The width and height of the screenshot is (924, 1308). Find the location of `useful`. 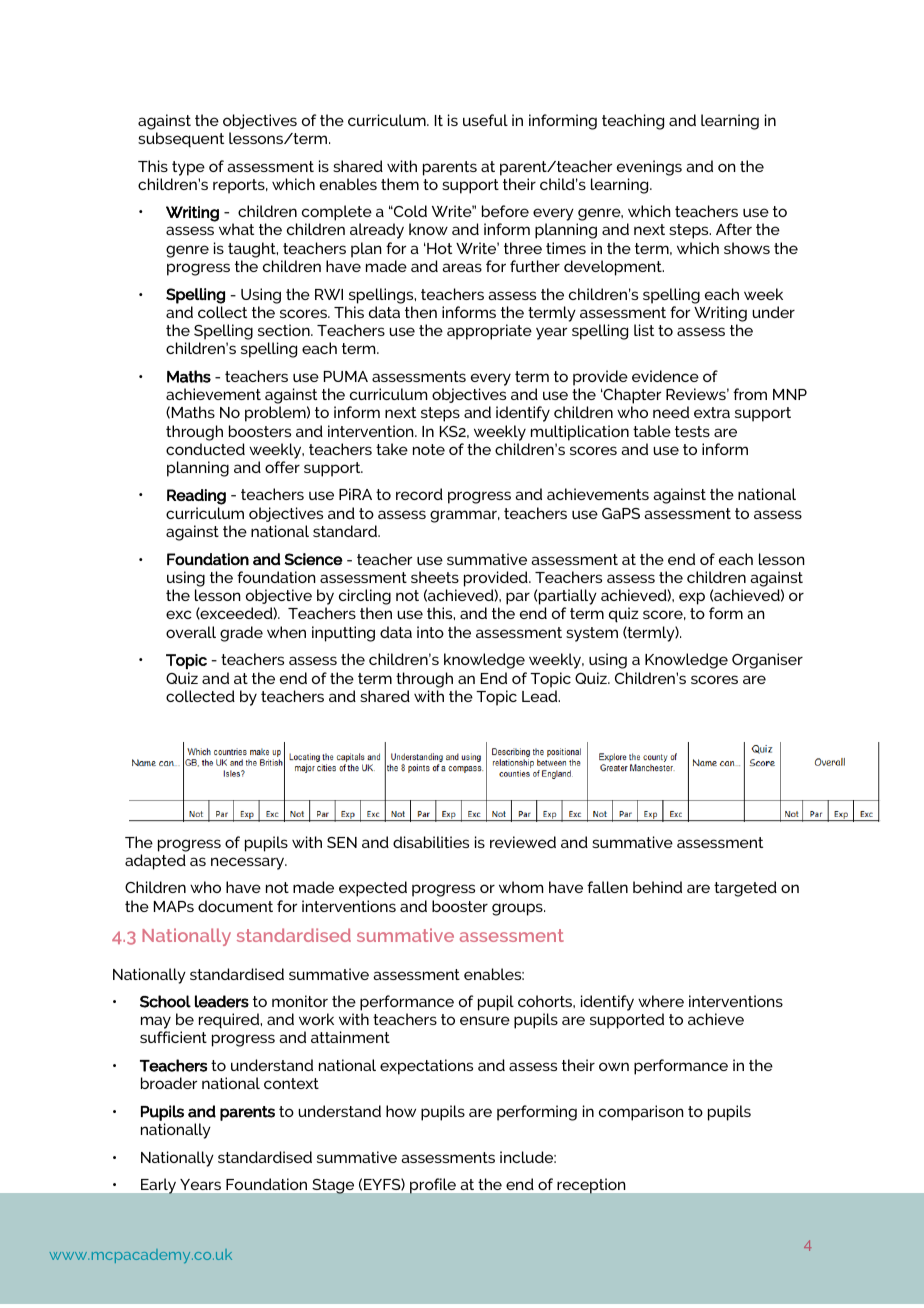

useful is located at coordinates (485, 120).
